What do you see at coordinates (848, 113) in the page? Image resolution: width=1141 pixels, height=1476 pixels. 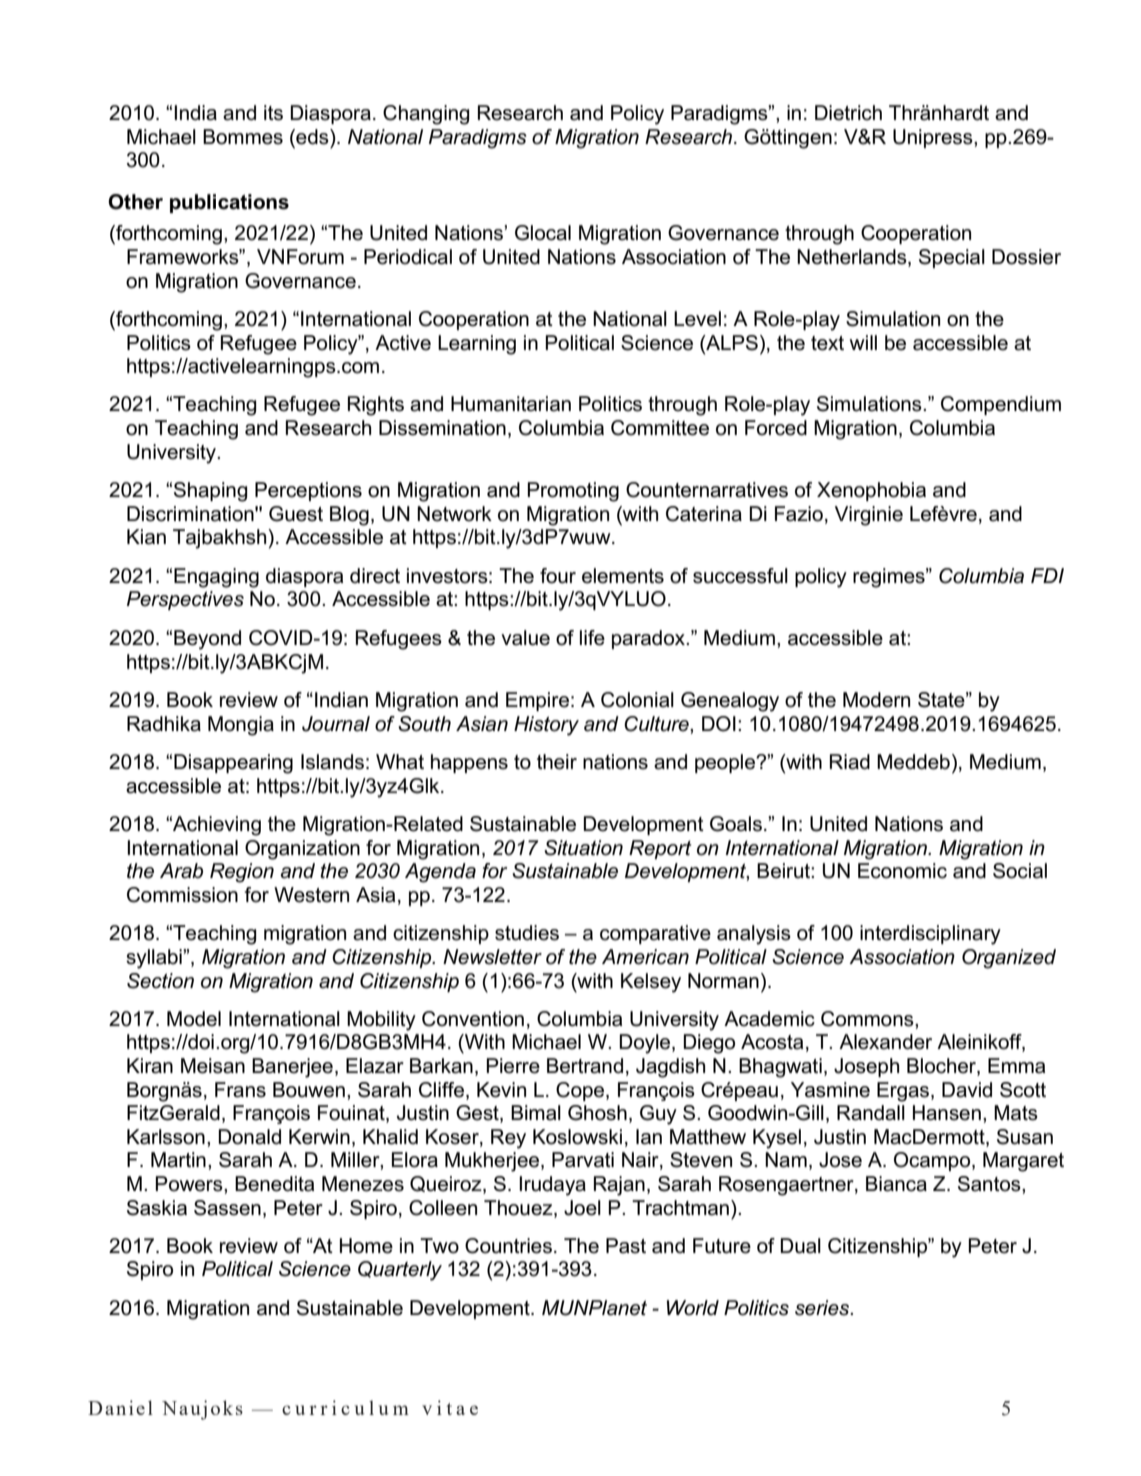 I see `Dietrich` at bounding box center [848, 113].
